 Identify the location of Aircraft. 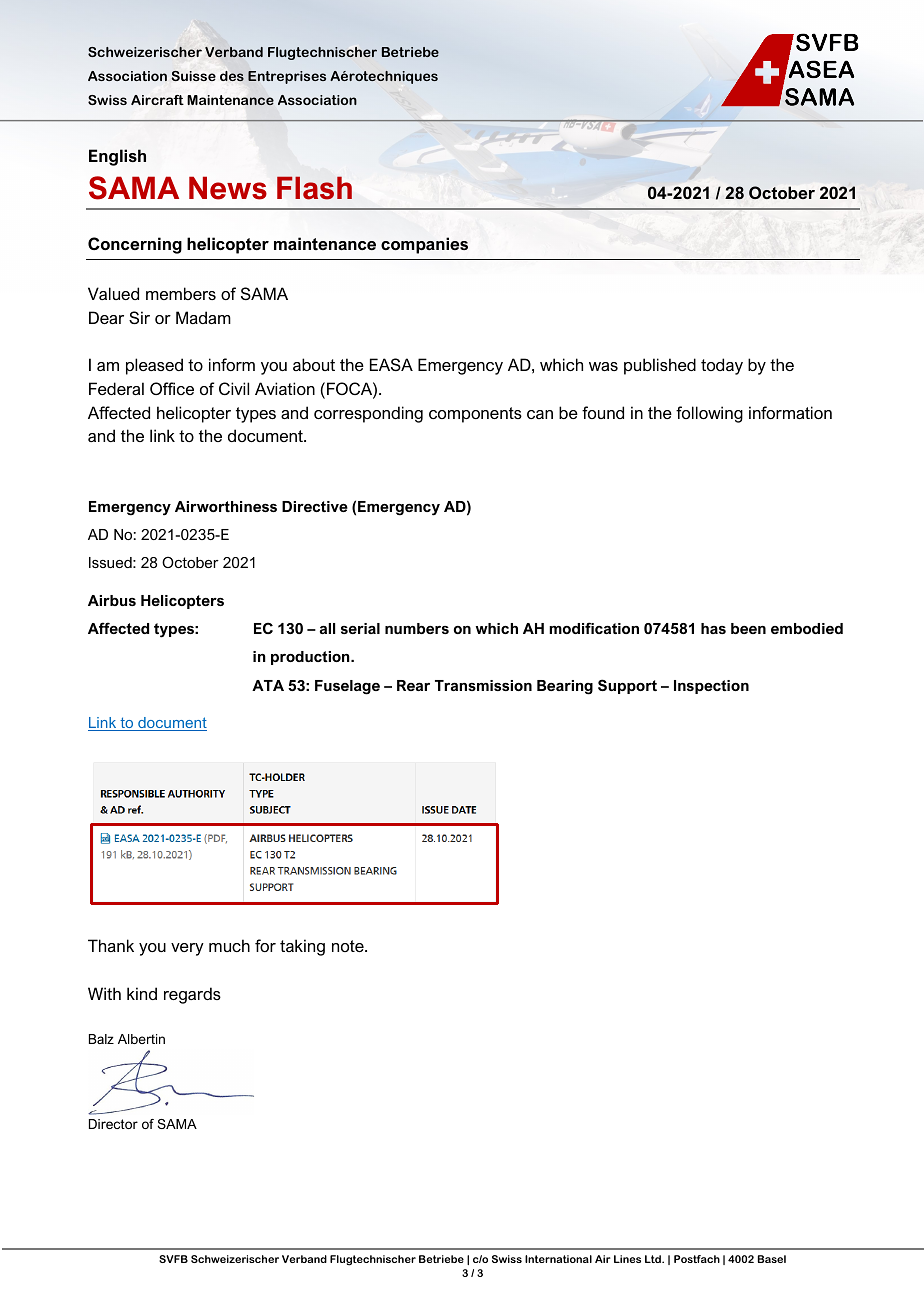
(157, 100).
